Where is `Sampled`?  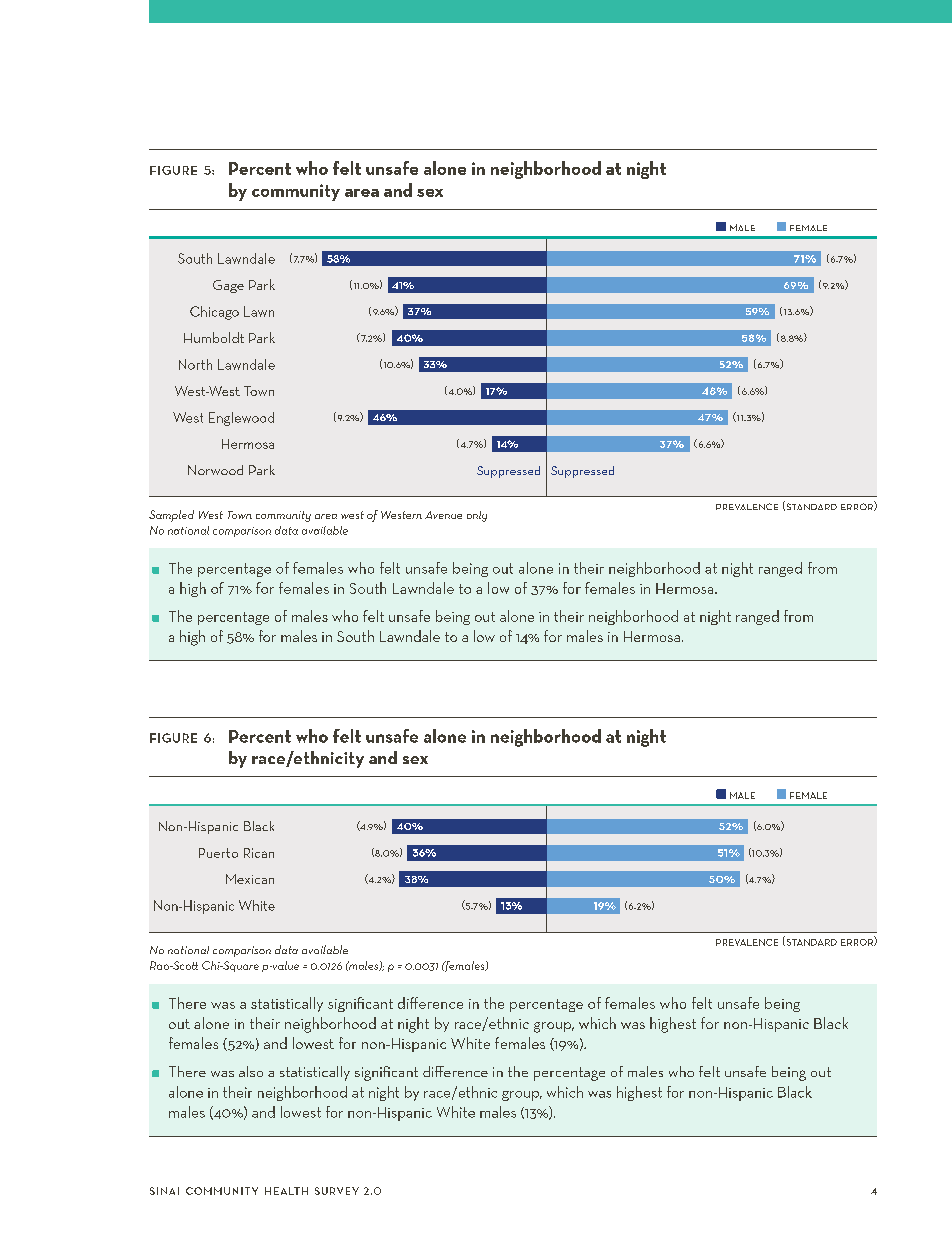
Sampled is located at coordinates (171, 516).
